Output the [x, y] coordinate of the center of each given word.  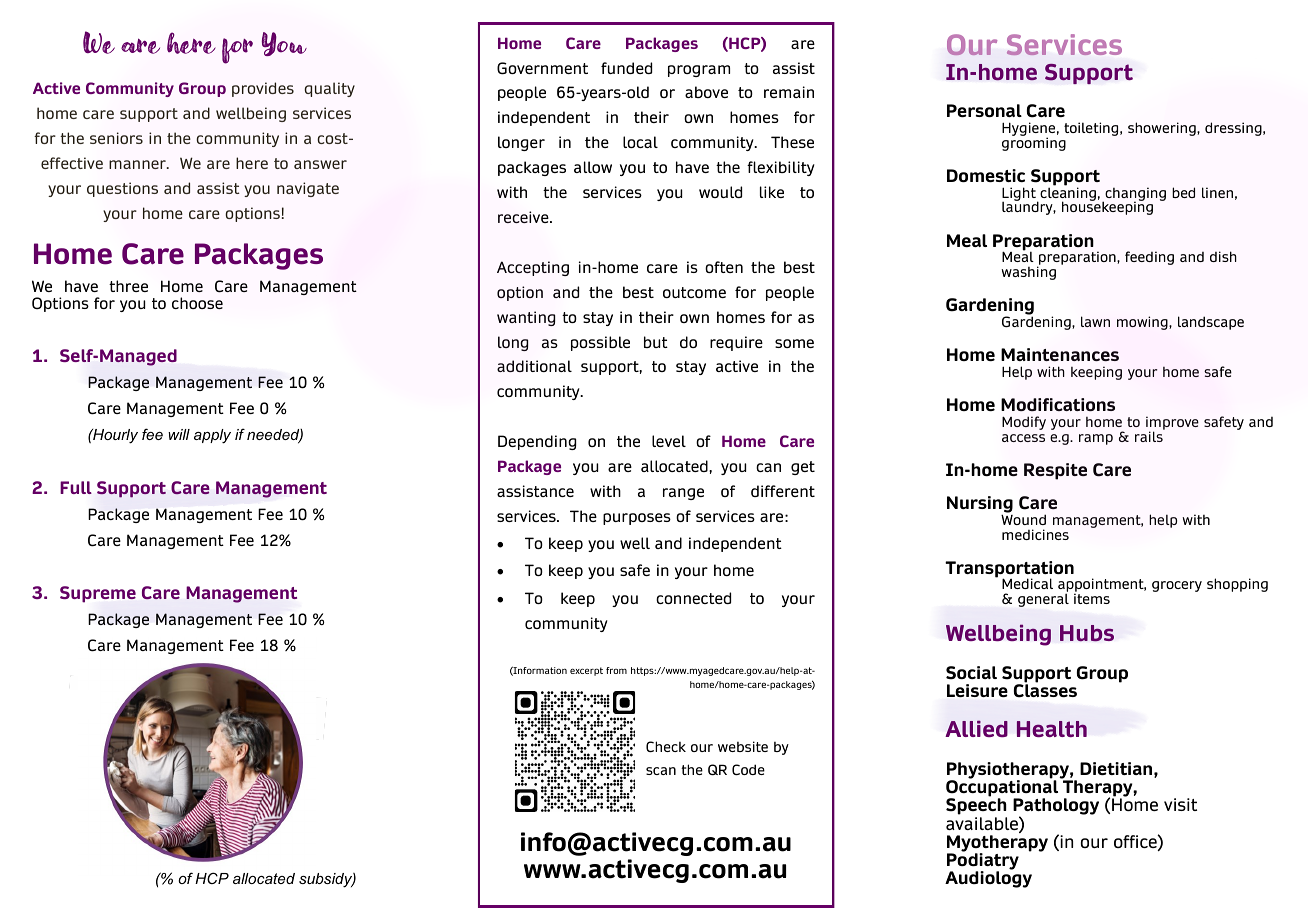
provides [263, 89]
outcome [694, 292]
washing [1028, 273]
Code [748, 769]
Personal [984, 110]
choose [197, 303]
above [706, 92]
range [683, 494]
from [616, 670]
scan [661, 771]
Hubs [1087, 633]
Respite [1055, 471]
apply [212, 436]
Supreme [98, 594]
